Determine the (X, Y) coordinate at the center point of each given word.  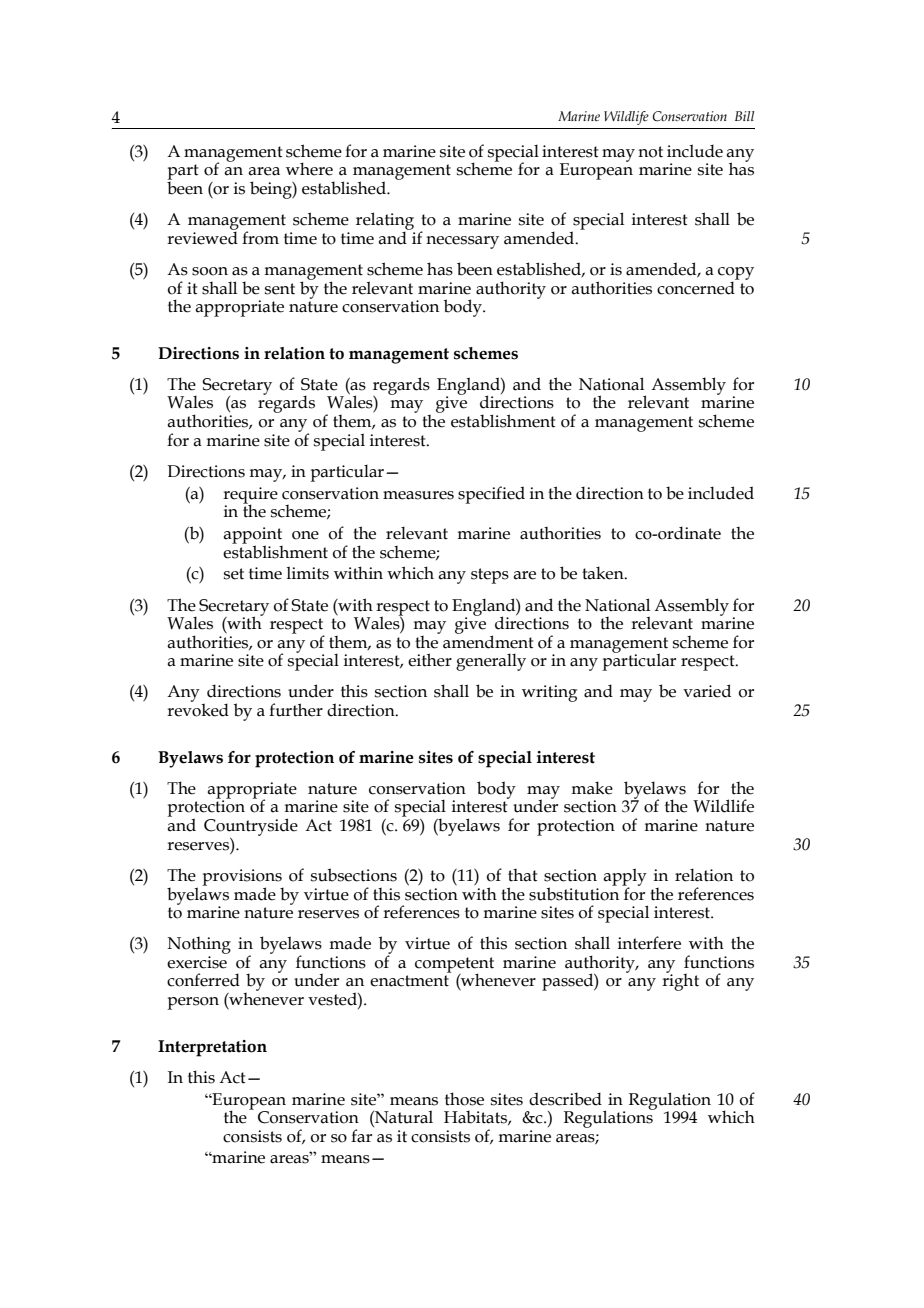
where (309, 169)
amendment (488, 641)
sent (280, 289)
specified (491, 495)
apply (625, 878)
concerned (697, 287)
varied (707, 691)
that (522, 875)
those (464, 1099)
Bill (744, 116)
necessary (462, 242)
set (234, 574)
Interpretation (212, 1048)
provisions (242, 878)
